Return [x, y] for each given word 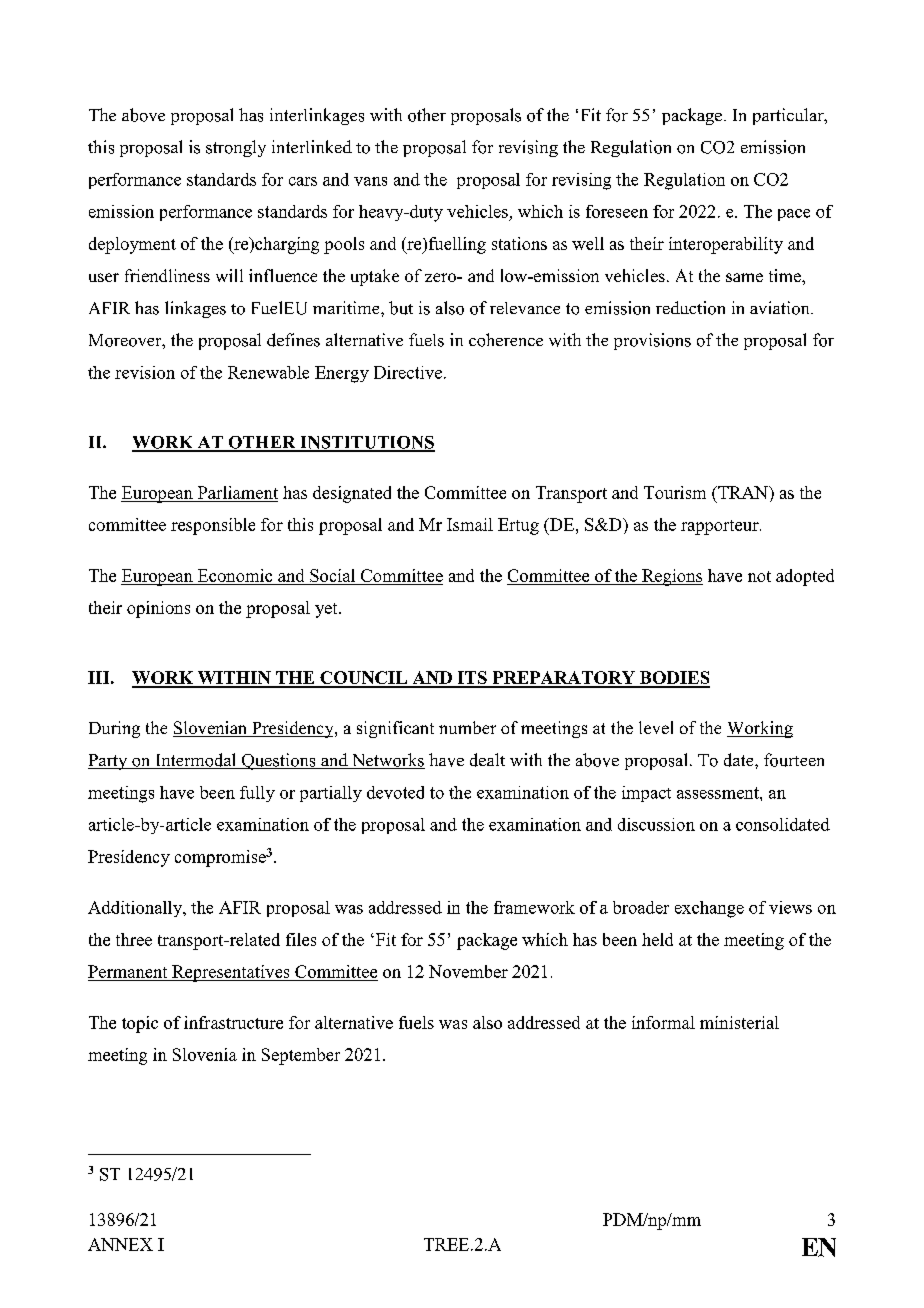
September [301, 1056]
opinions [158, 609]
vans [370, 181]
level [656, 727]
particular [789, 116]
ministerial [739, 1022]
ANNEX [120, 1244]
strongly [236, 148]
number [467, 727]
